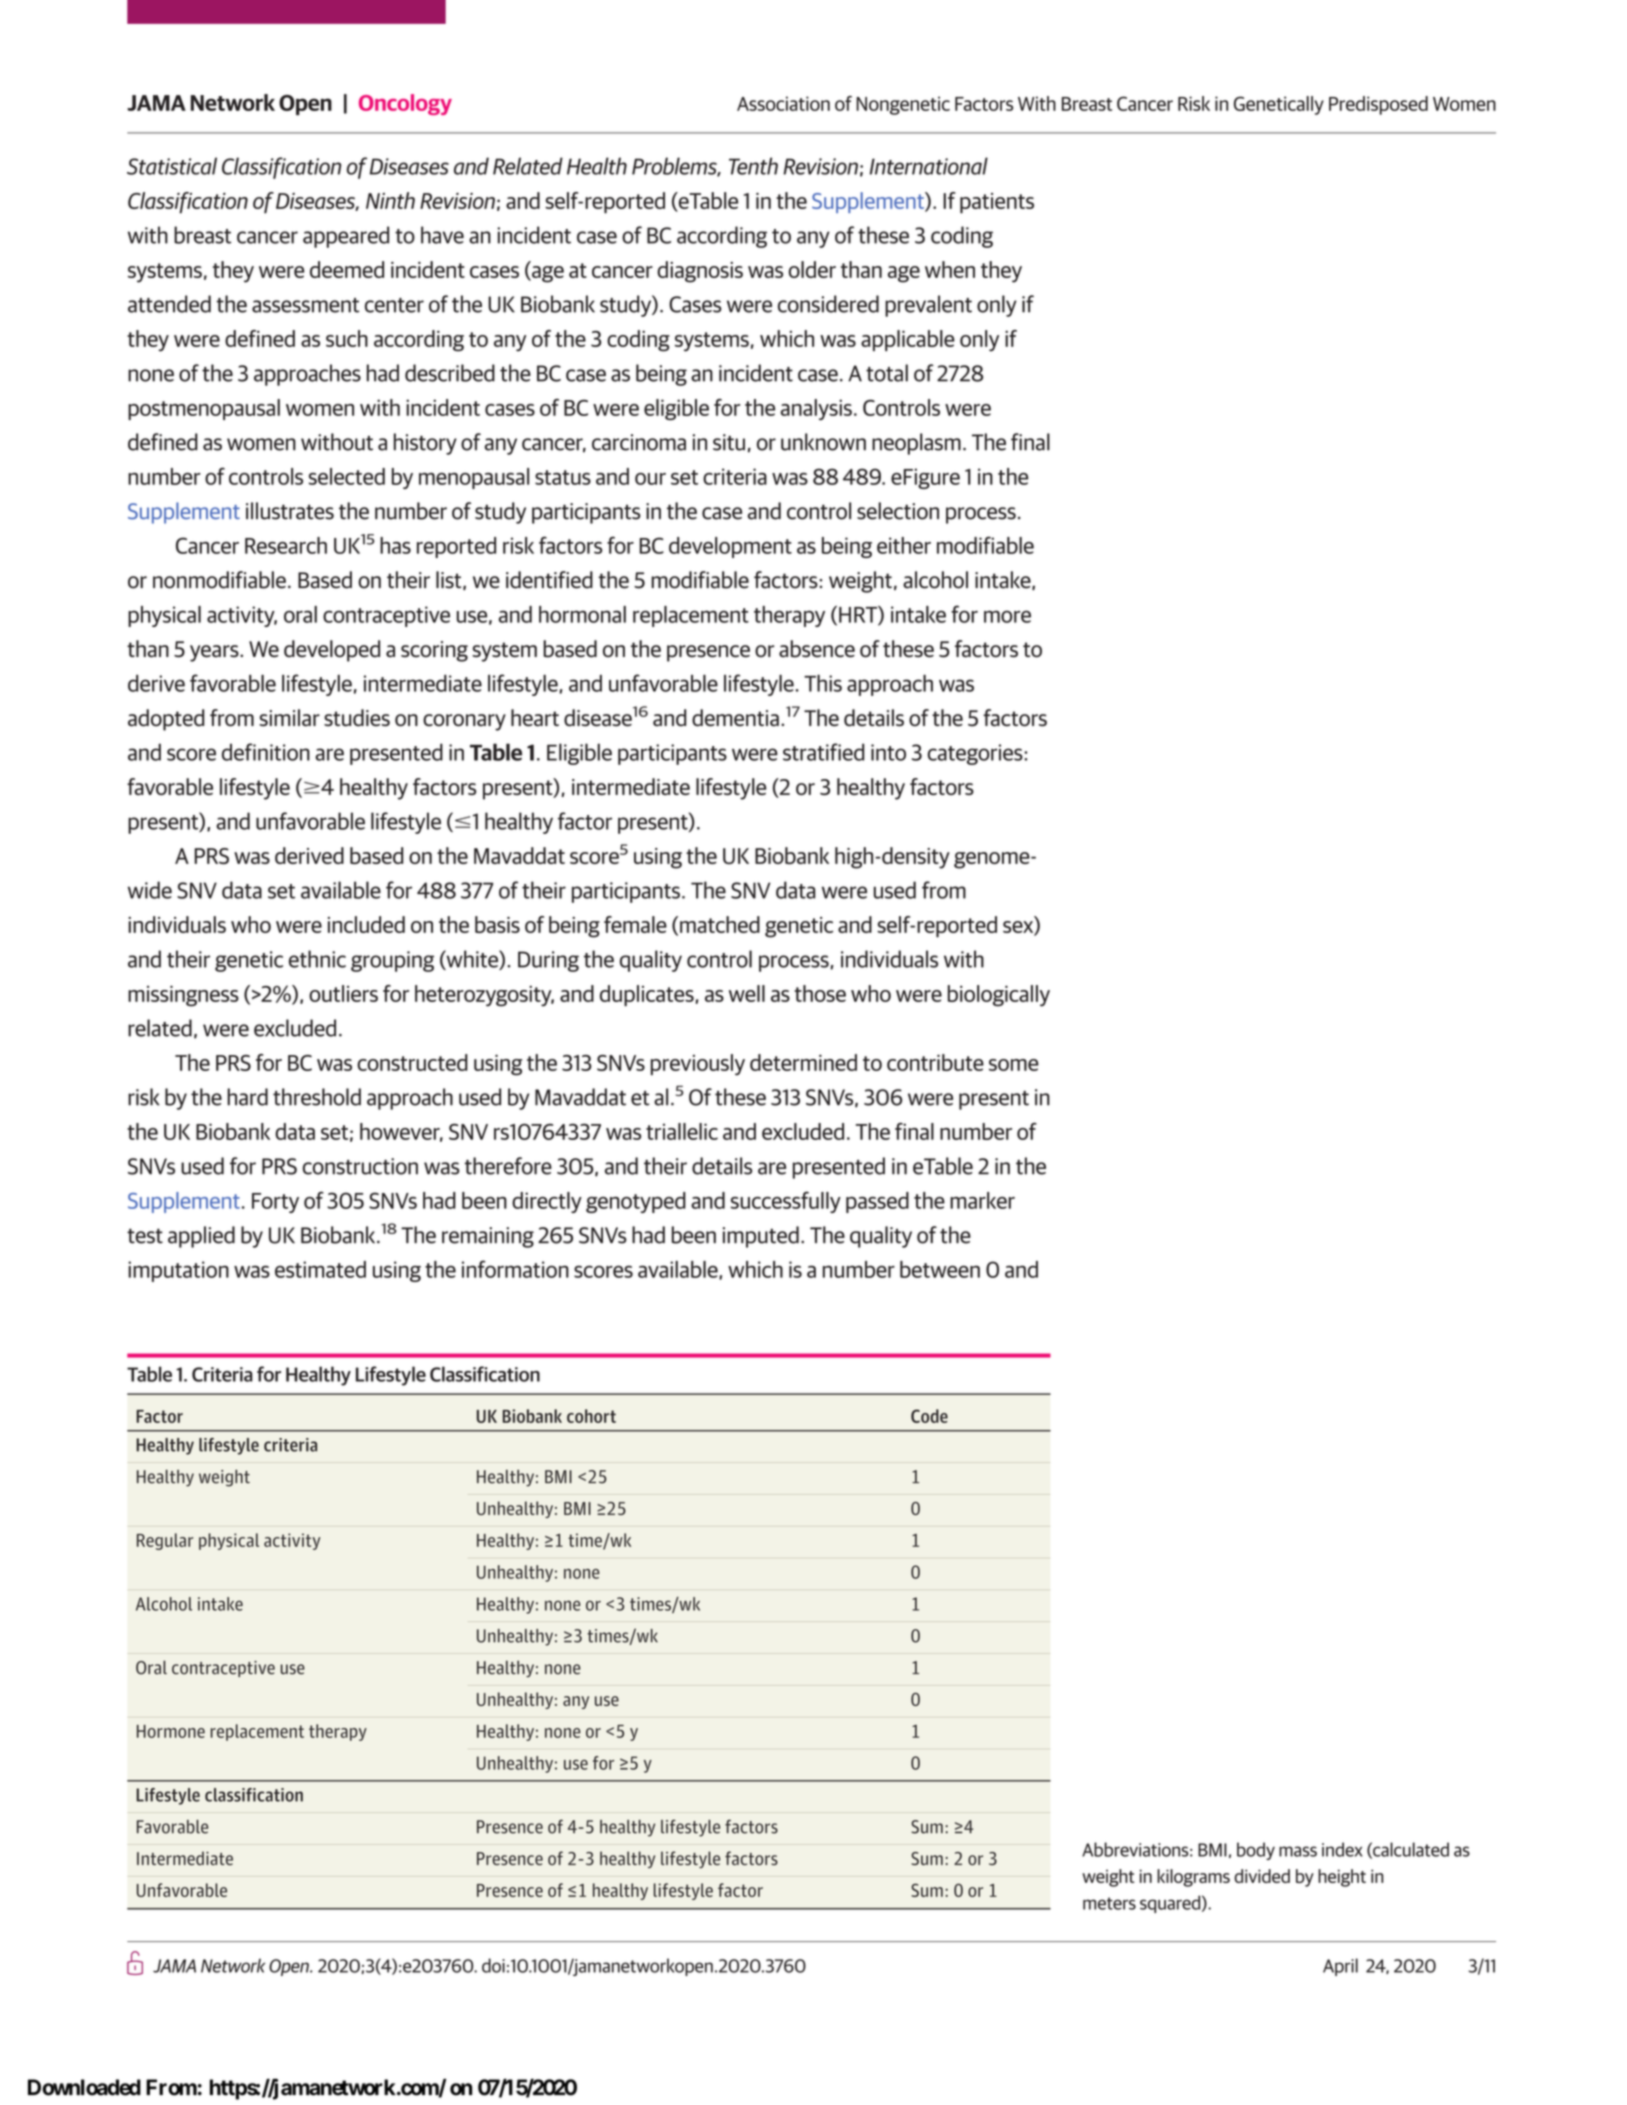 Image resolution: width=1627 pixels, height=2105 pixels. Describe the element at coordinates (753, 166) in the document. I see `Tenth` at that location.
